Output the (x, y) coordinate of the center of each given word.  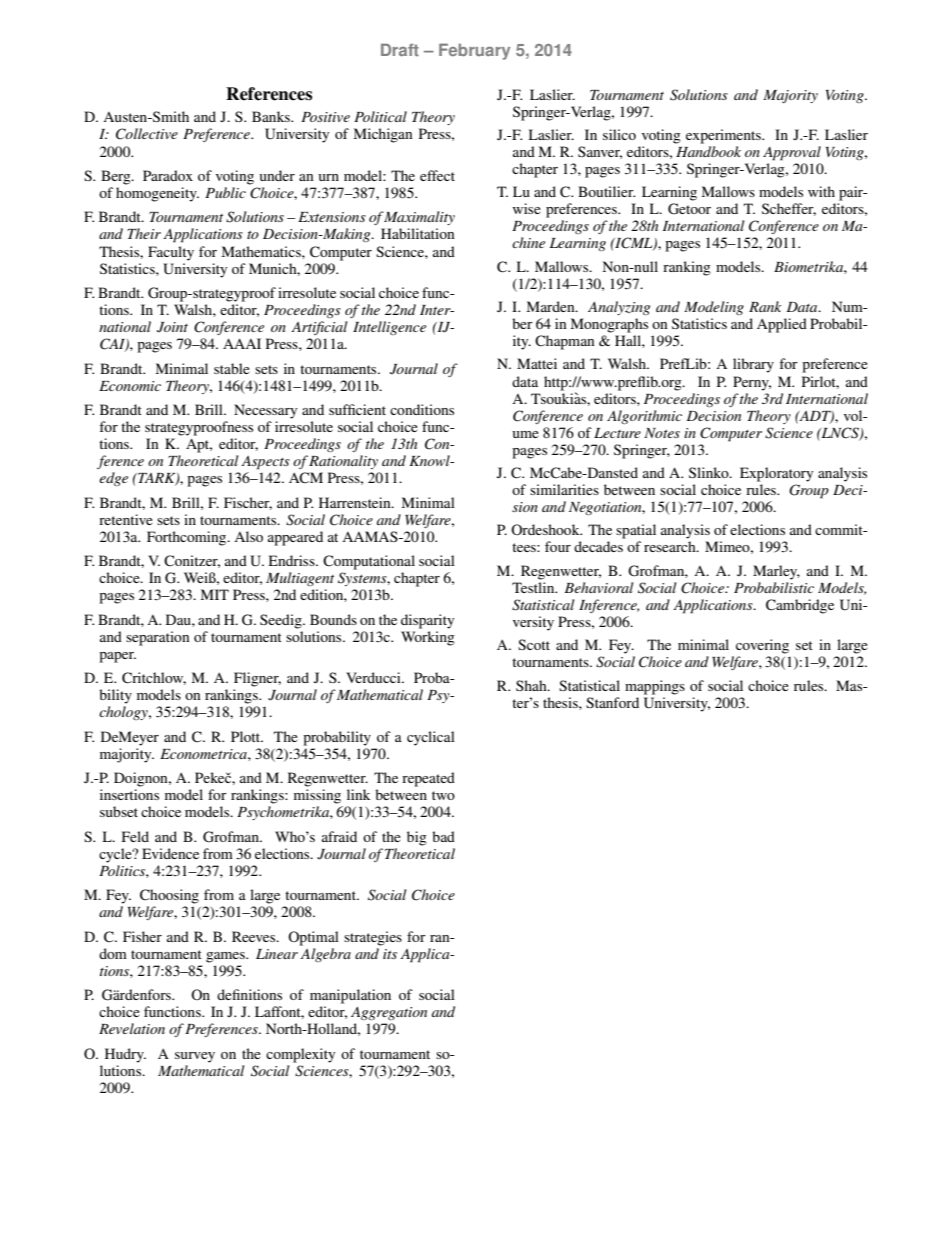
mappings (655, 687)
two (443, 795)
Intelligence (389, 328)
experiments (724, 136)
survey (195, 1057)
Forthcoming (188, 538)
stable (232, 368)
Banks (272, 116)
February (474, 51)
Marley (776, 572)
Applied (782, 325)
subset (119, 811)
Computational (369, 562)
